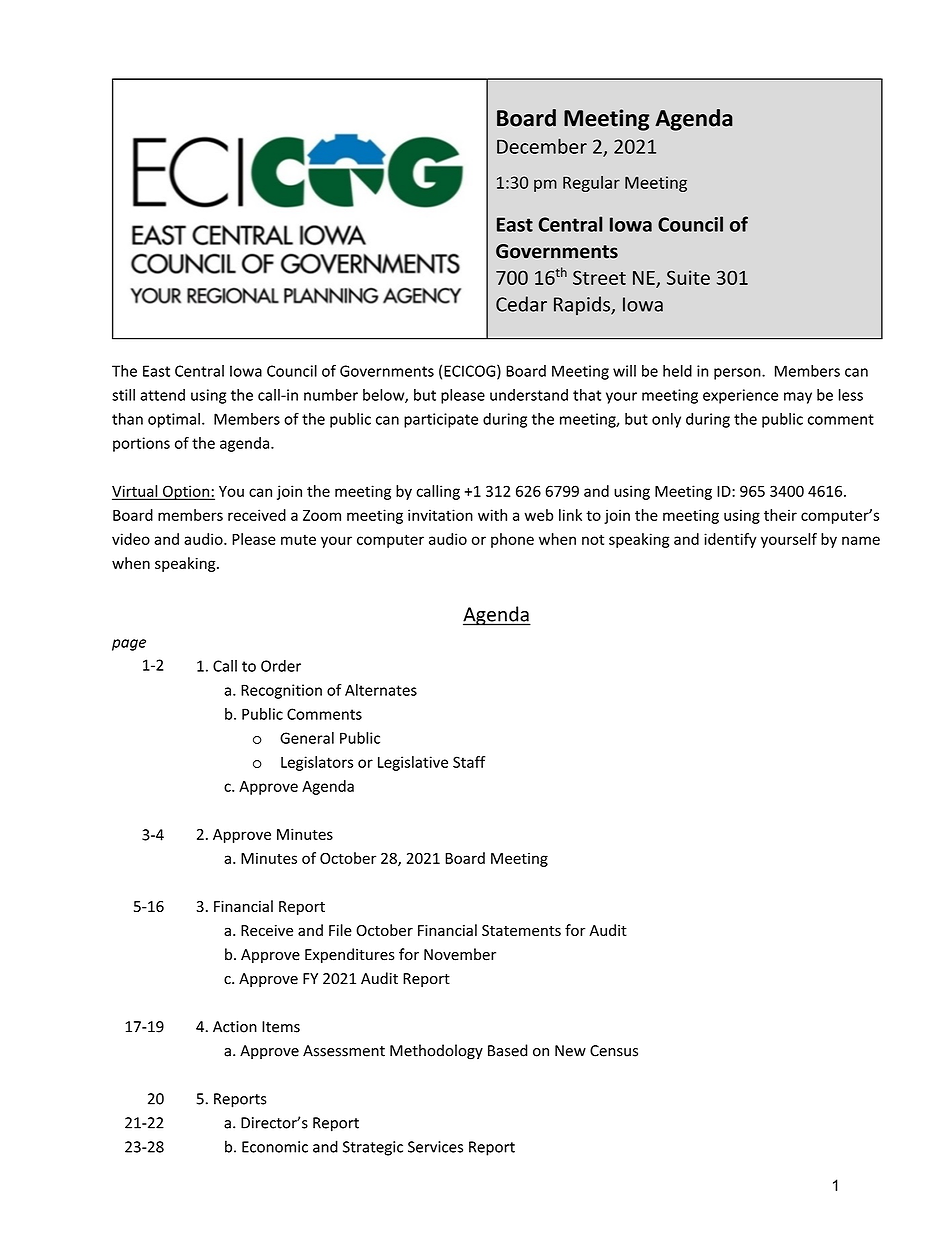 The image size is (952, 1233). I want to click on Economic, so click(275, 1147).
